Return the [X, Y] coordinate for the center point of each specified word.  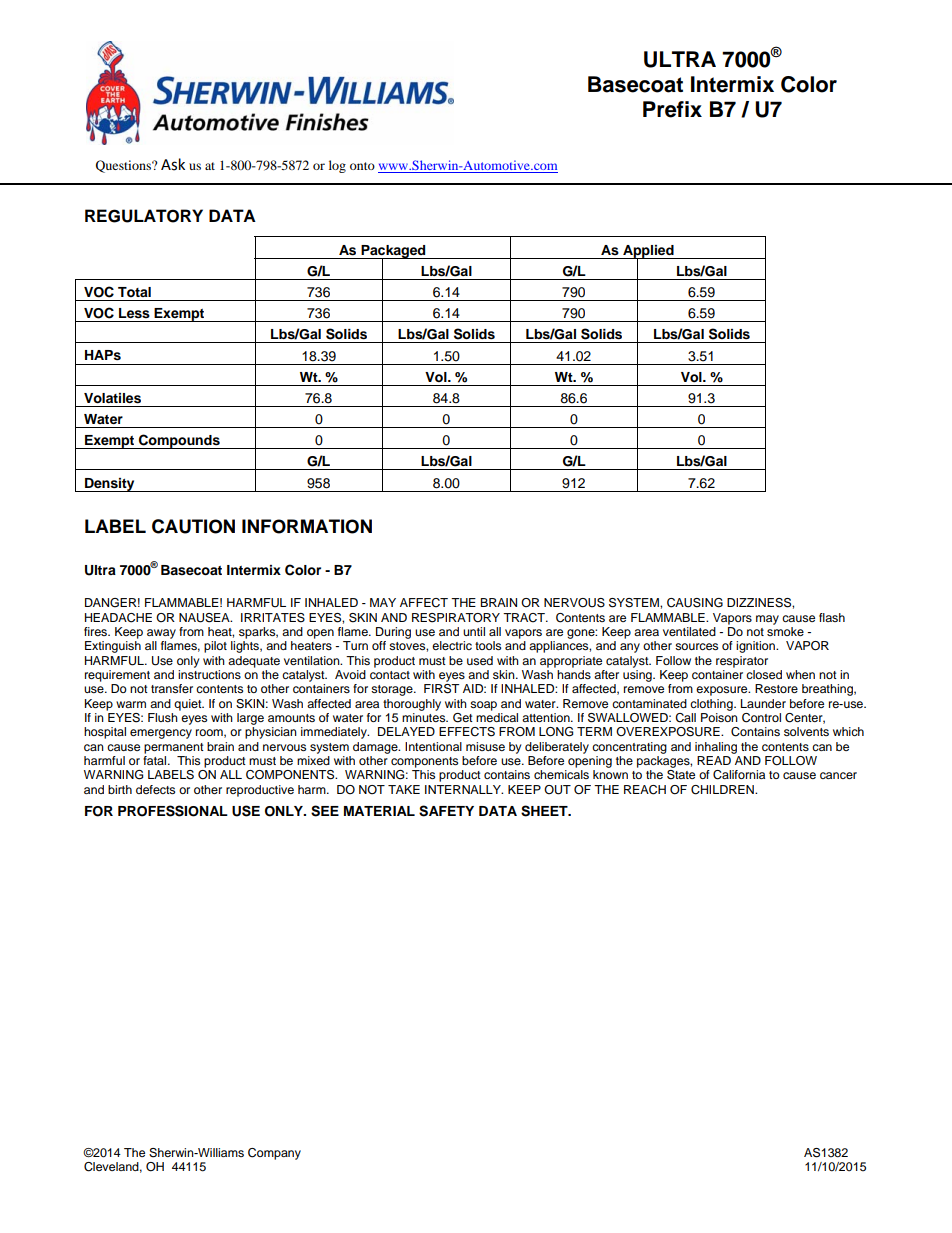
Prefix [672, 109]
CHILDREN [723, 790]
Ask [173, 164]
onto [362, 166]
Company [274, 1154]
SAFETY [446, 811]
